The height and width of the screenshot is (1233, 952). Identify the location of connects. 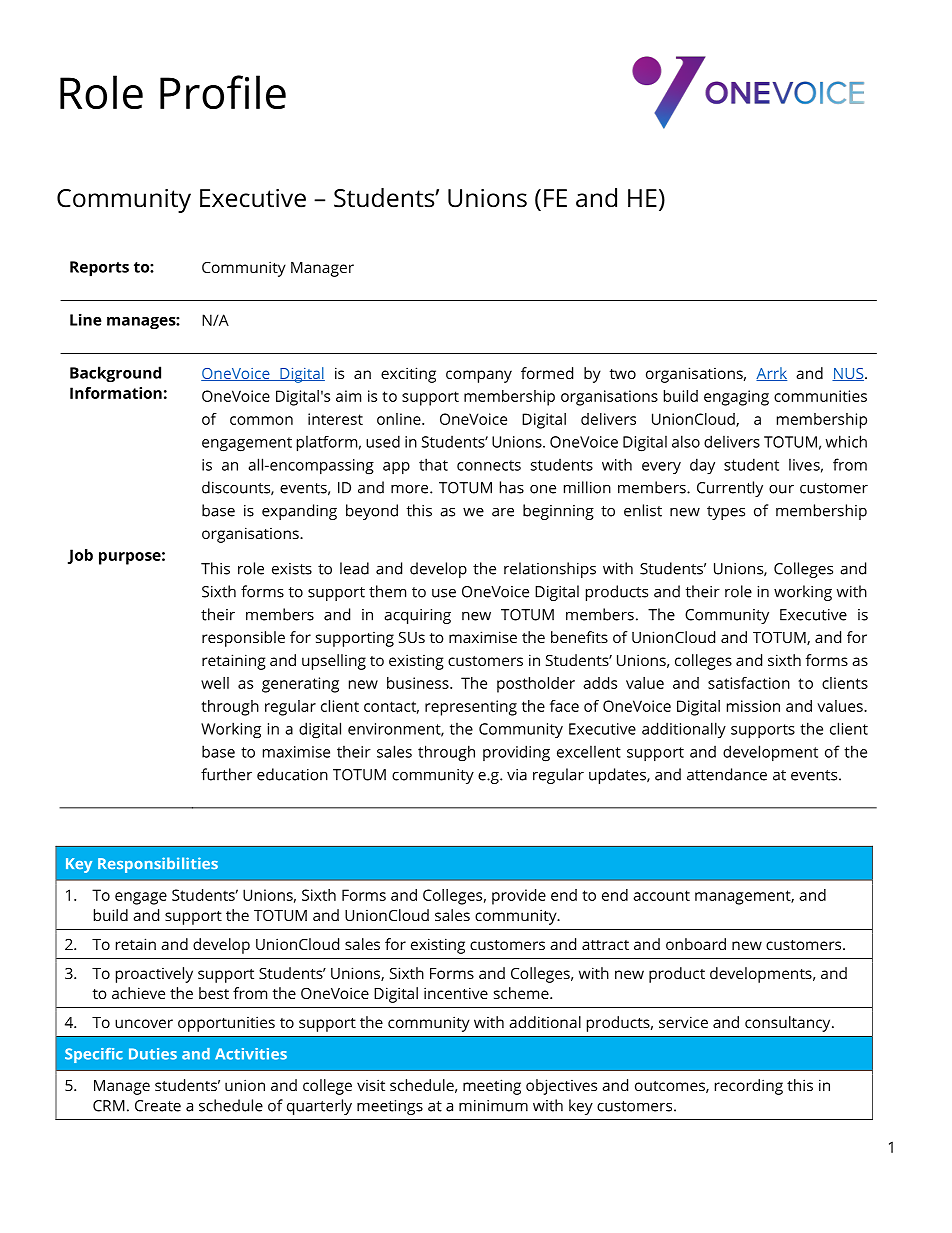
(489, 465).
